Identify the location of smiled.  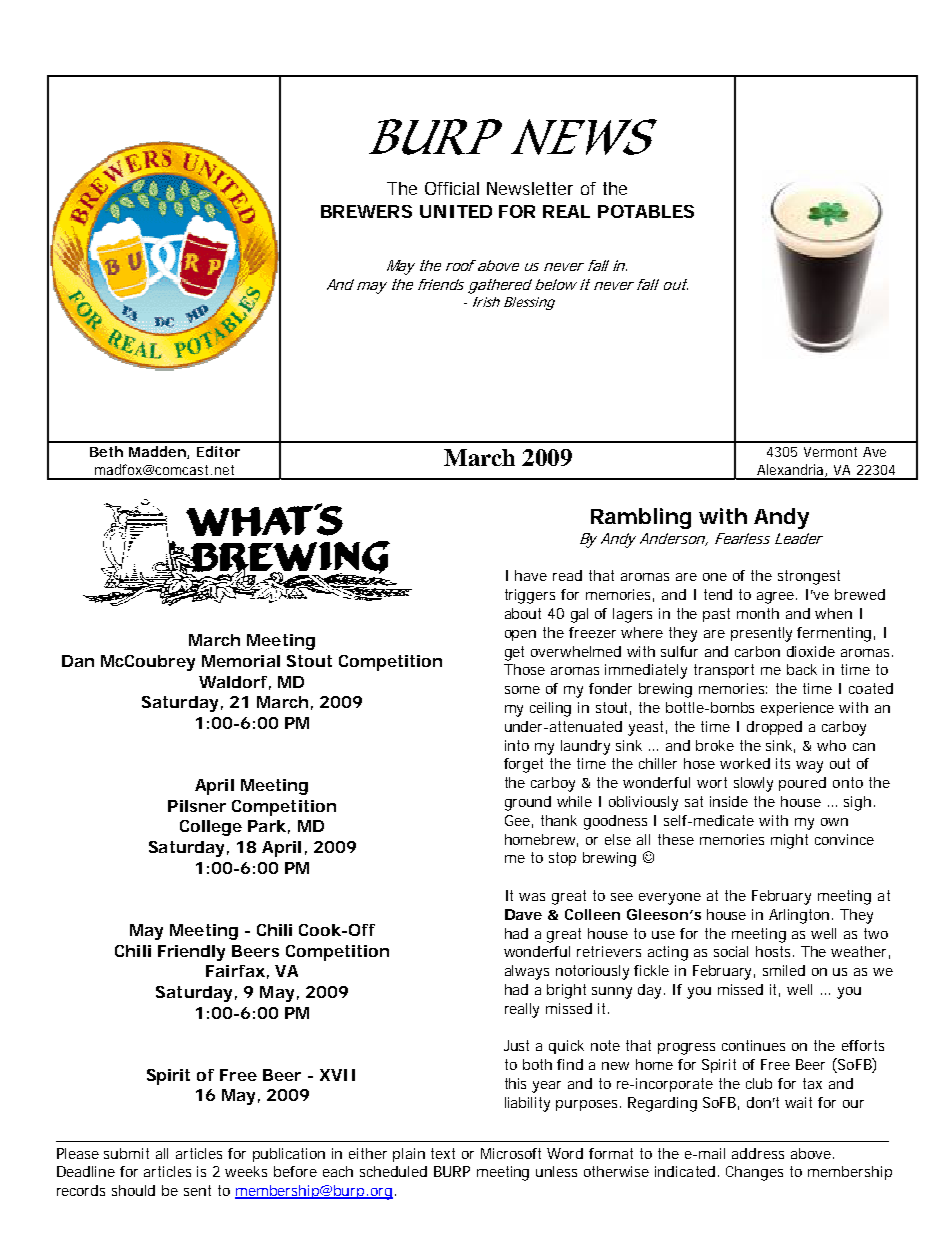
(784, 970).
